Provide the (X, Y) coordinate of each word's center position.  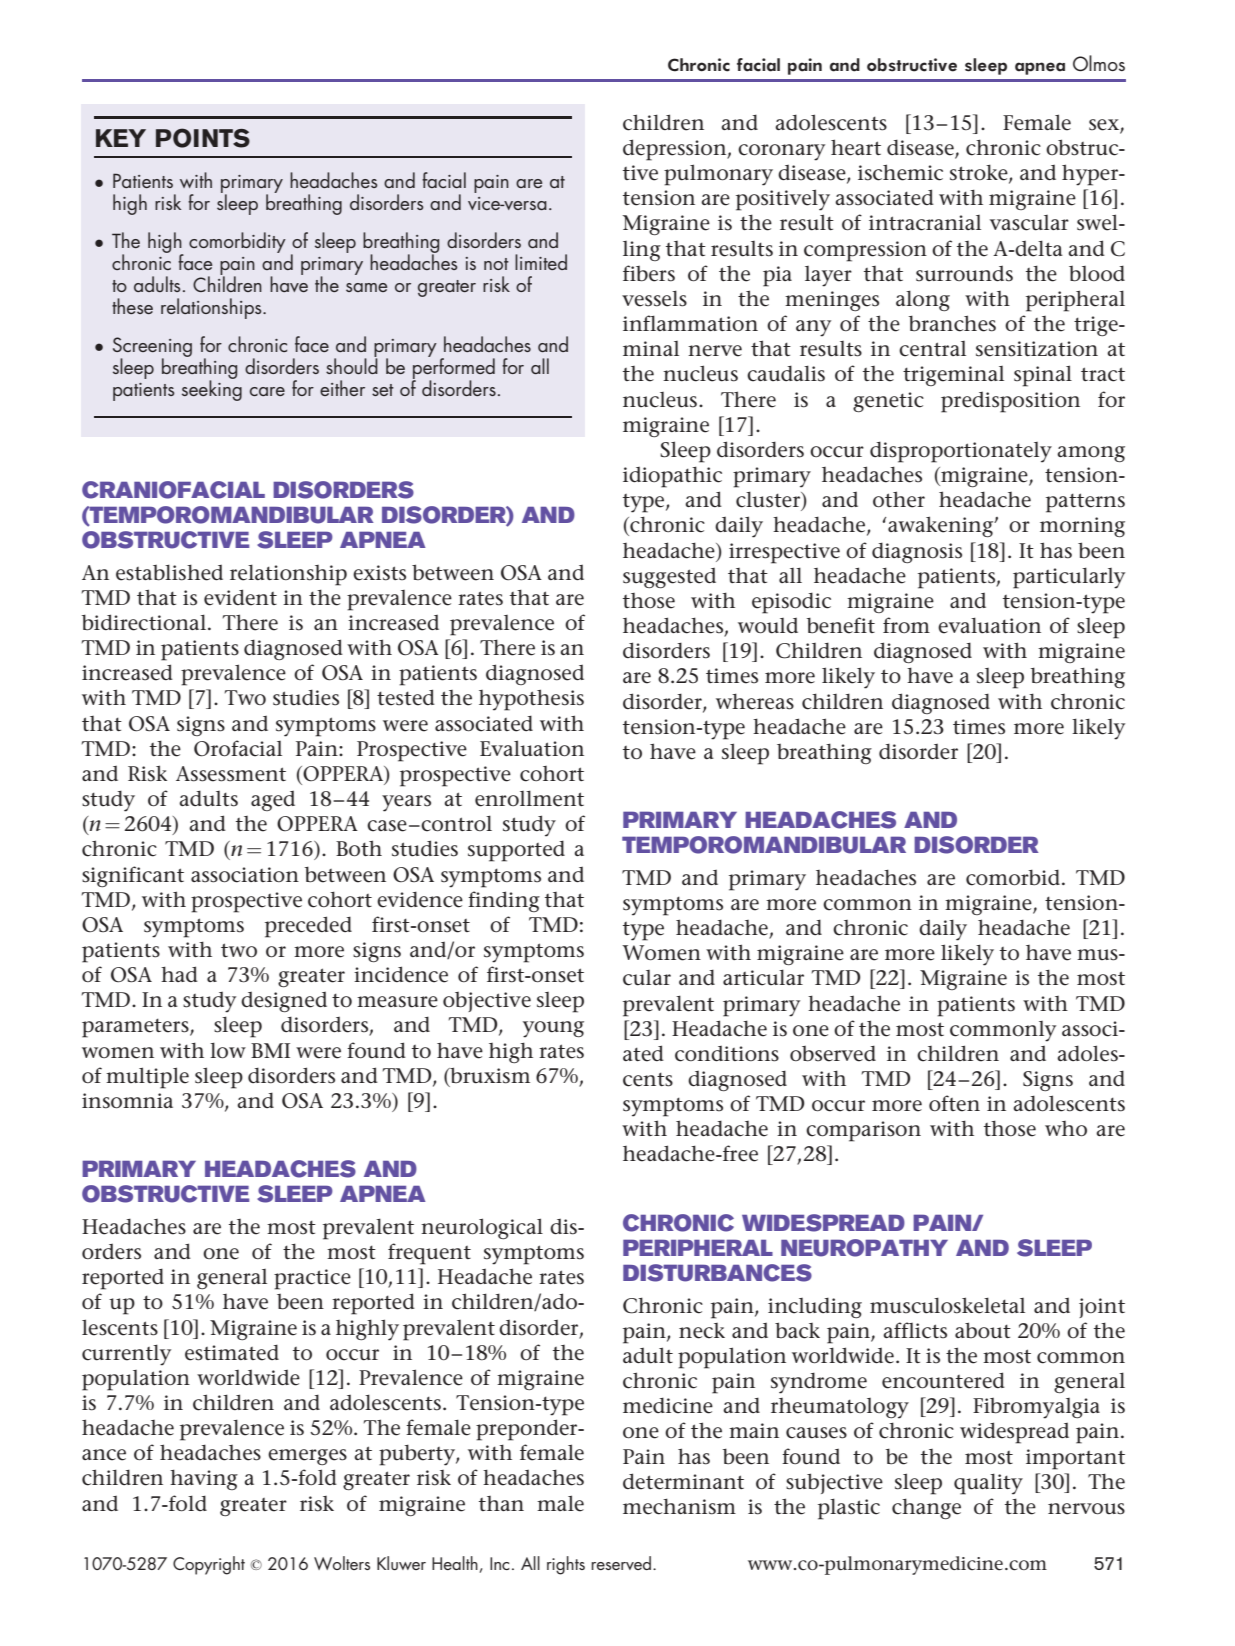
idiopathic (672, 477)
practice (312, 1279)
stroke (980, 173)
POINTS (203, 138)
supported (516, 851)
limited (541, 262)
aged (273, 800)
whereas (755, 701)
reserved (621, 1563)
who (1066, 1129)
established (169, 572)
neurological (482, 1228)
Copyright (209, 1565)
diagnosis (917, 552)
